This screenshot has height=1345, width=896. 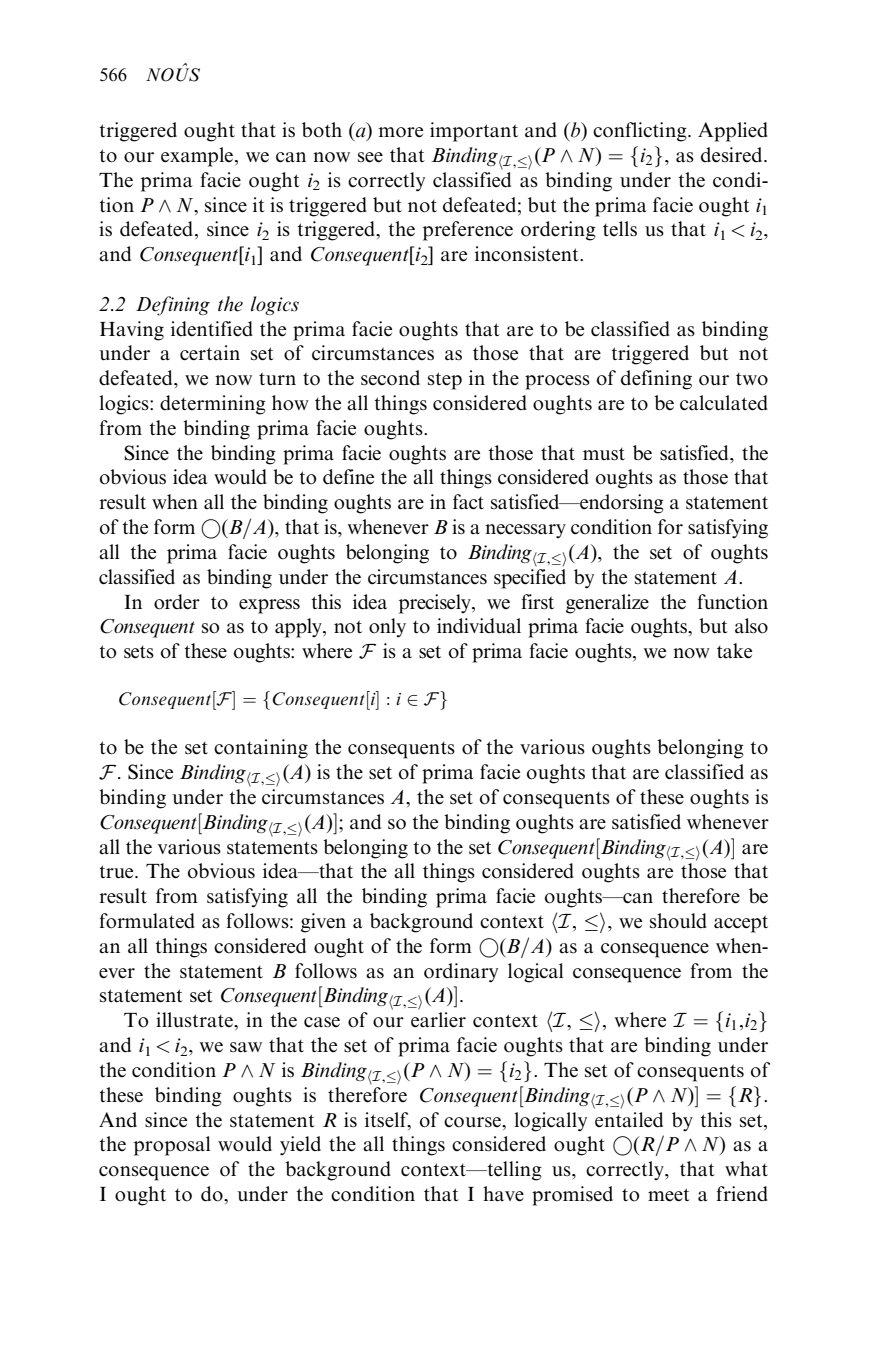 What do you see at coordinates (213, 405) in the screenshot?
I see `determining` at bounding box center [213, 405].
